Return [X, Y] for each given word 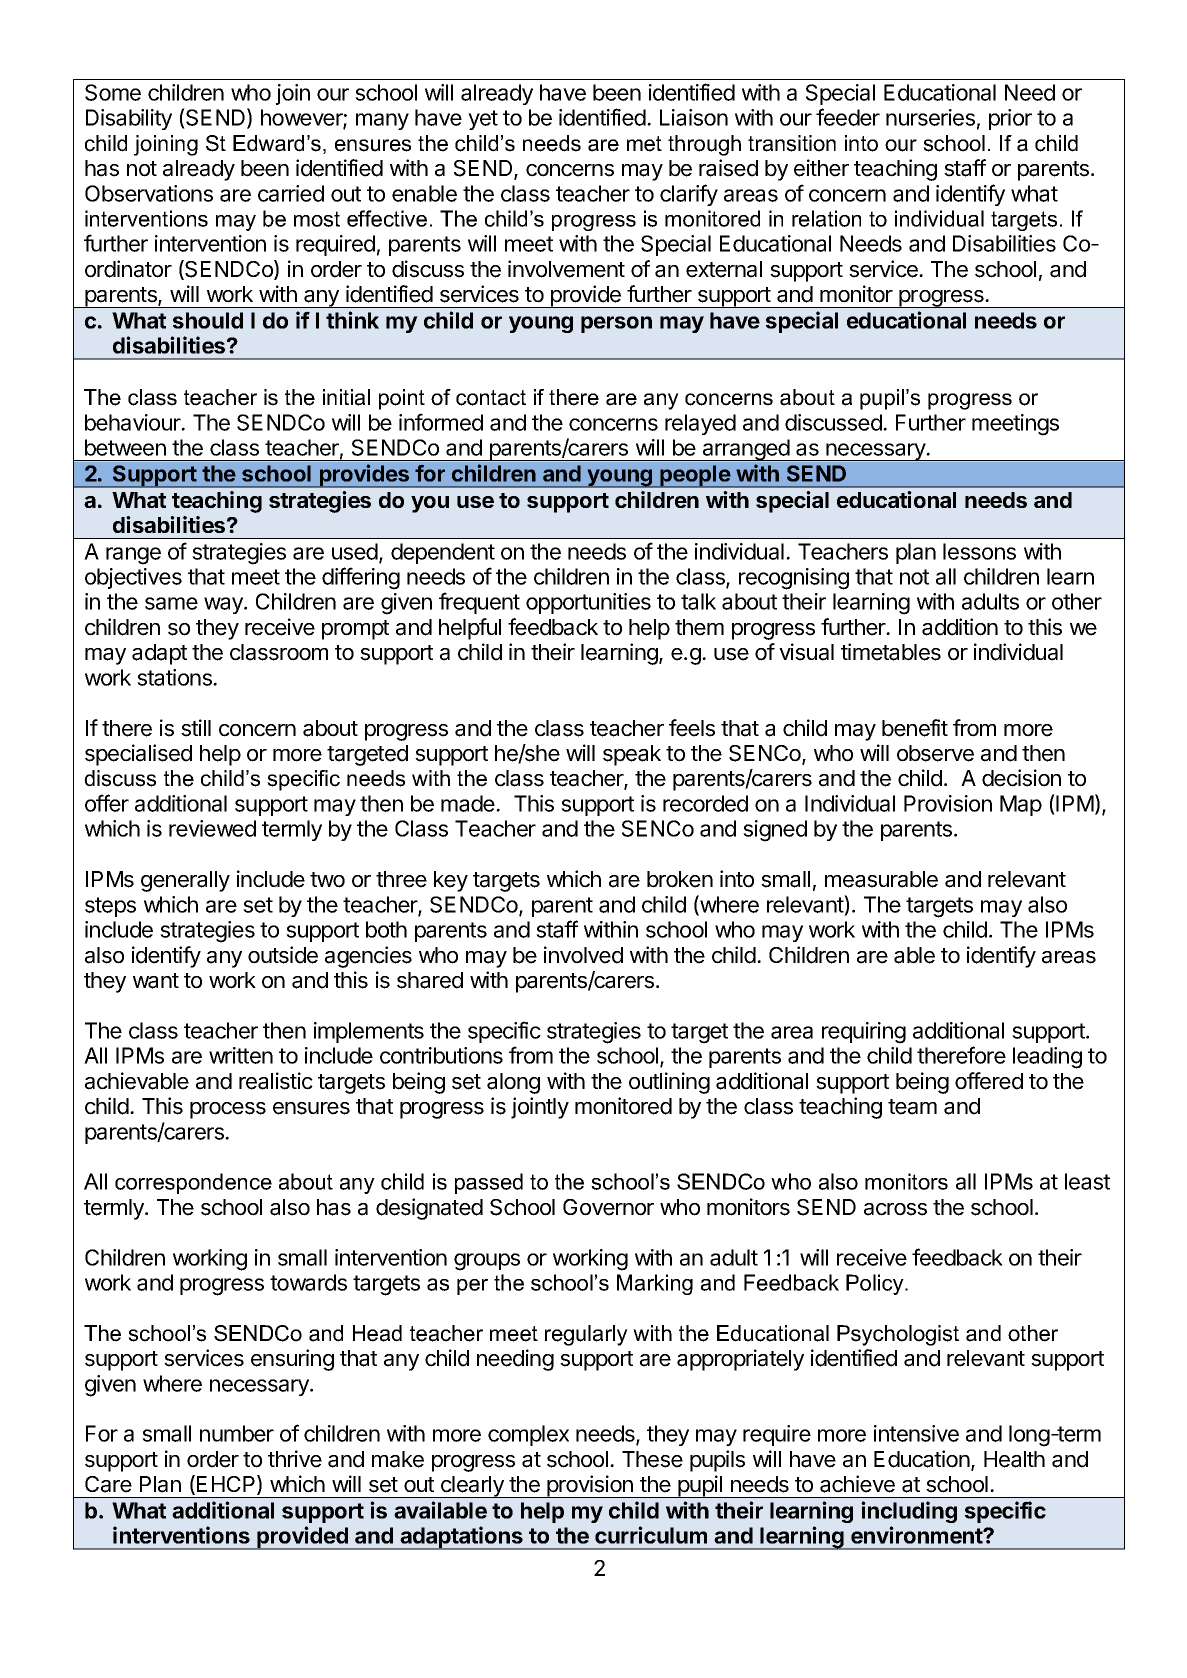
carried [291, 193]
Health [1014, 1459]
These [652, 1459]
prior [1010, 119]
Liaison [694, 117]
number [237, 1433]
